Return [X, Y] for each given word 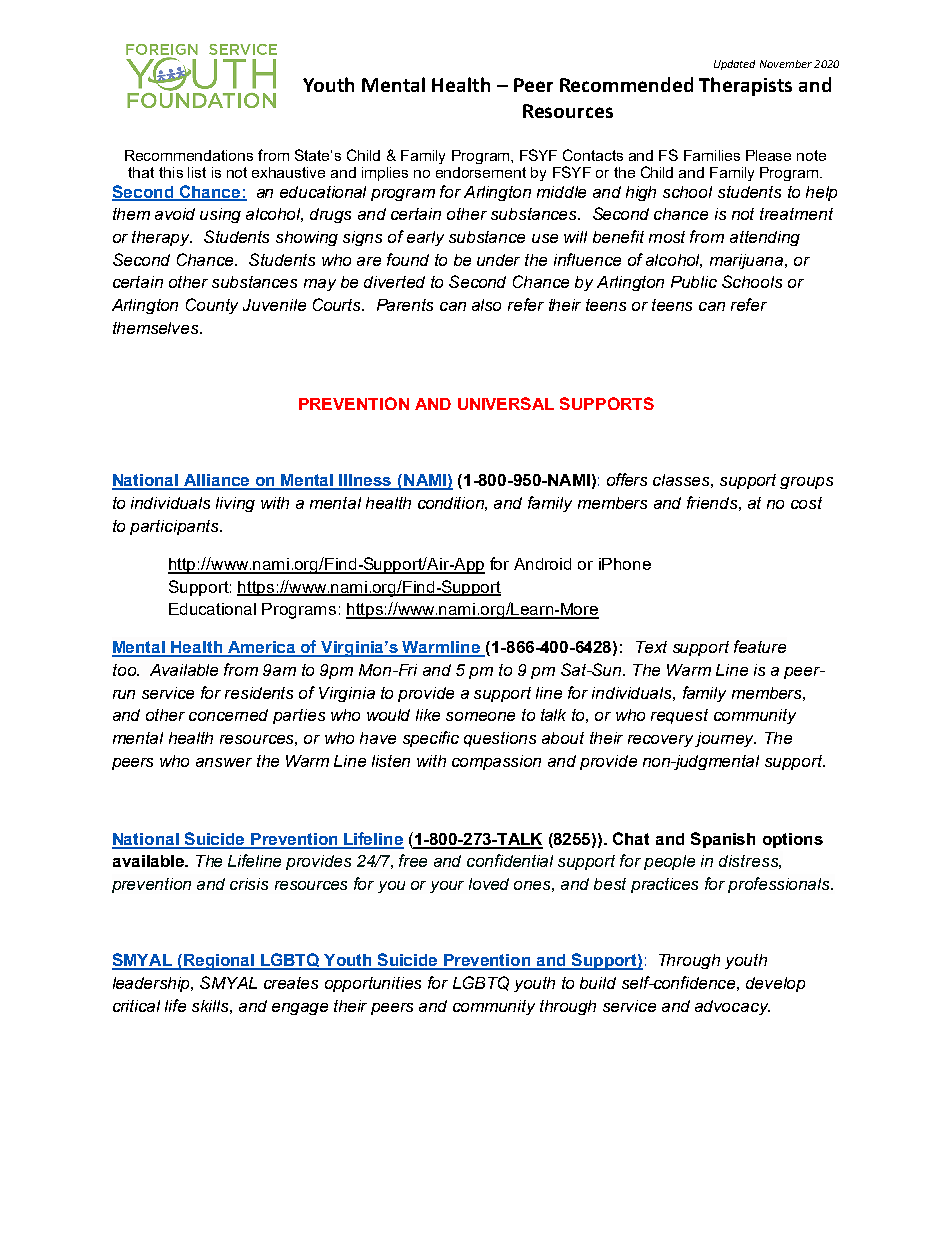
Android [542, 564]
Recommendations [189, 155]
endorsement [481, 172]
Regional [218, 962]
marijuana [748, 261]
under [498, 260]
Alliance [217, 481]
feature [760, 646]
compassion [496, 762]
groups [806, 483]
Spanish [723, 840]
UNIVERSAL [506, 403]
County [212, 306]
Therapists [745, 86]
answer [224, 762]
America [262, 648]
